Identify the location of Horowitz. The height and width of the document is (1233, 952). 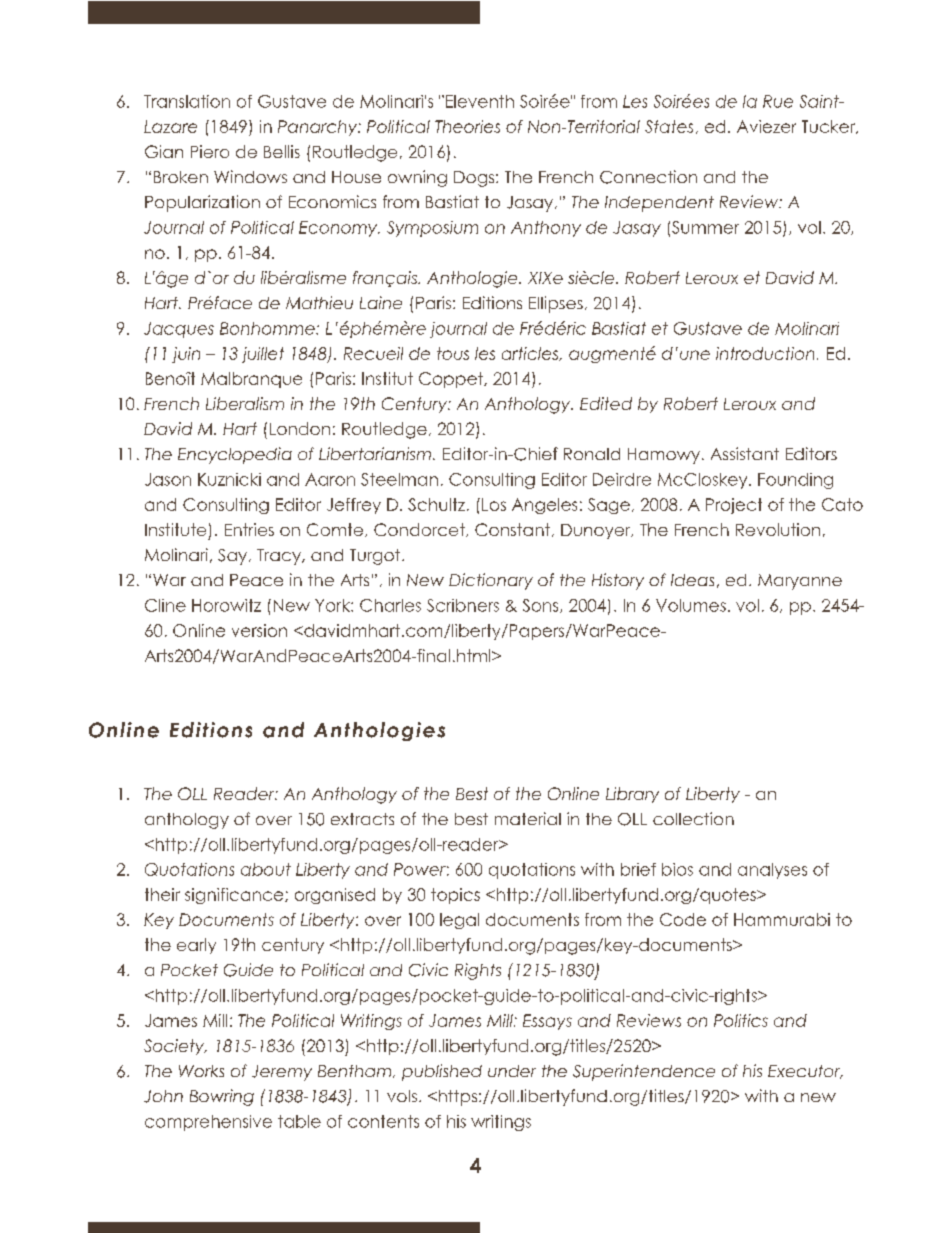
(226, 605).
